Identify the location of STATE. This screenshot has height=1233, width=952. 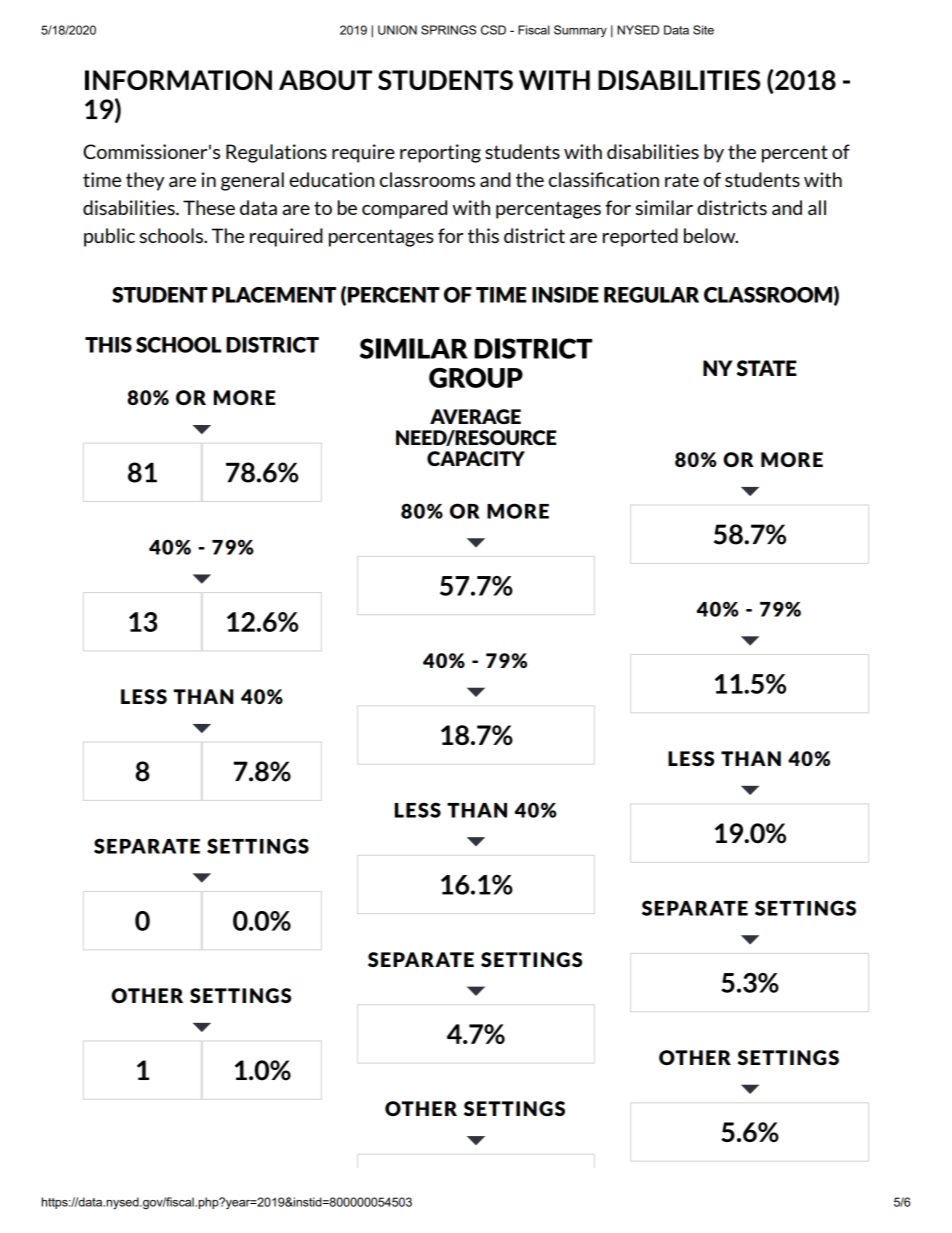
(767, 368).
